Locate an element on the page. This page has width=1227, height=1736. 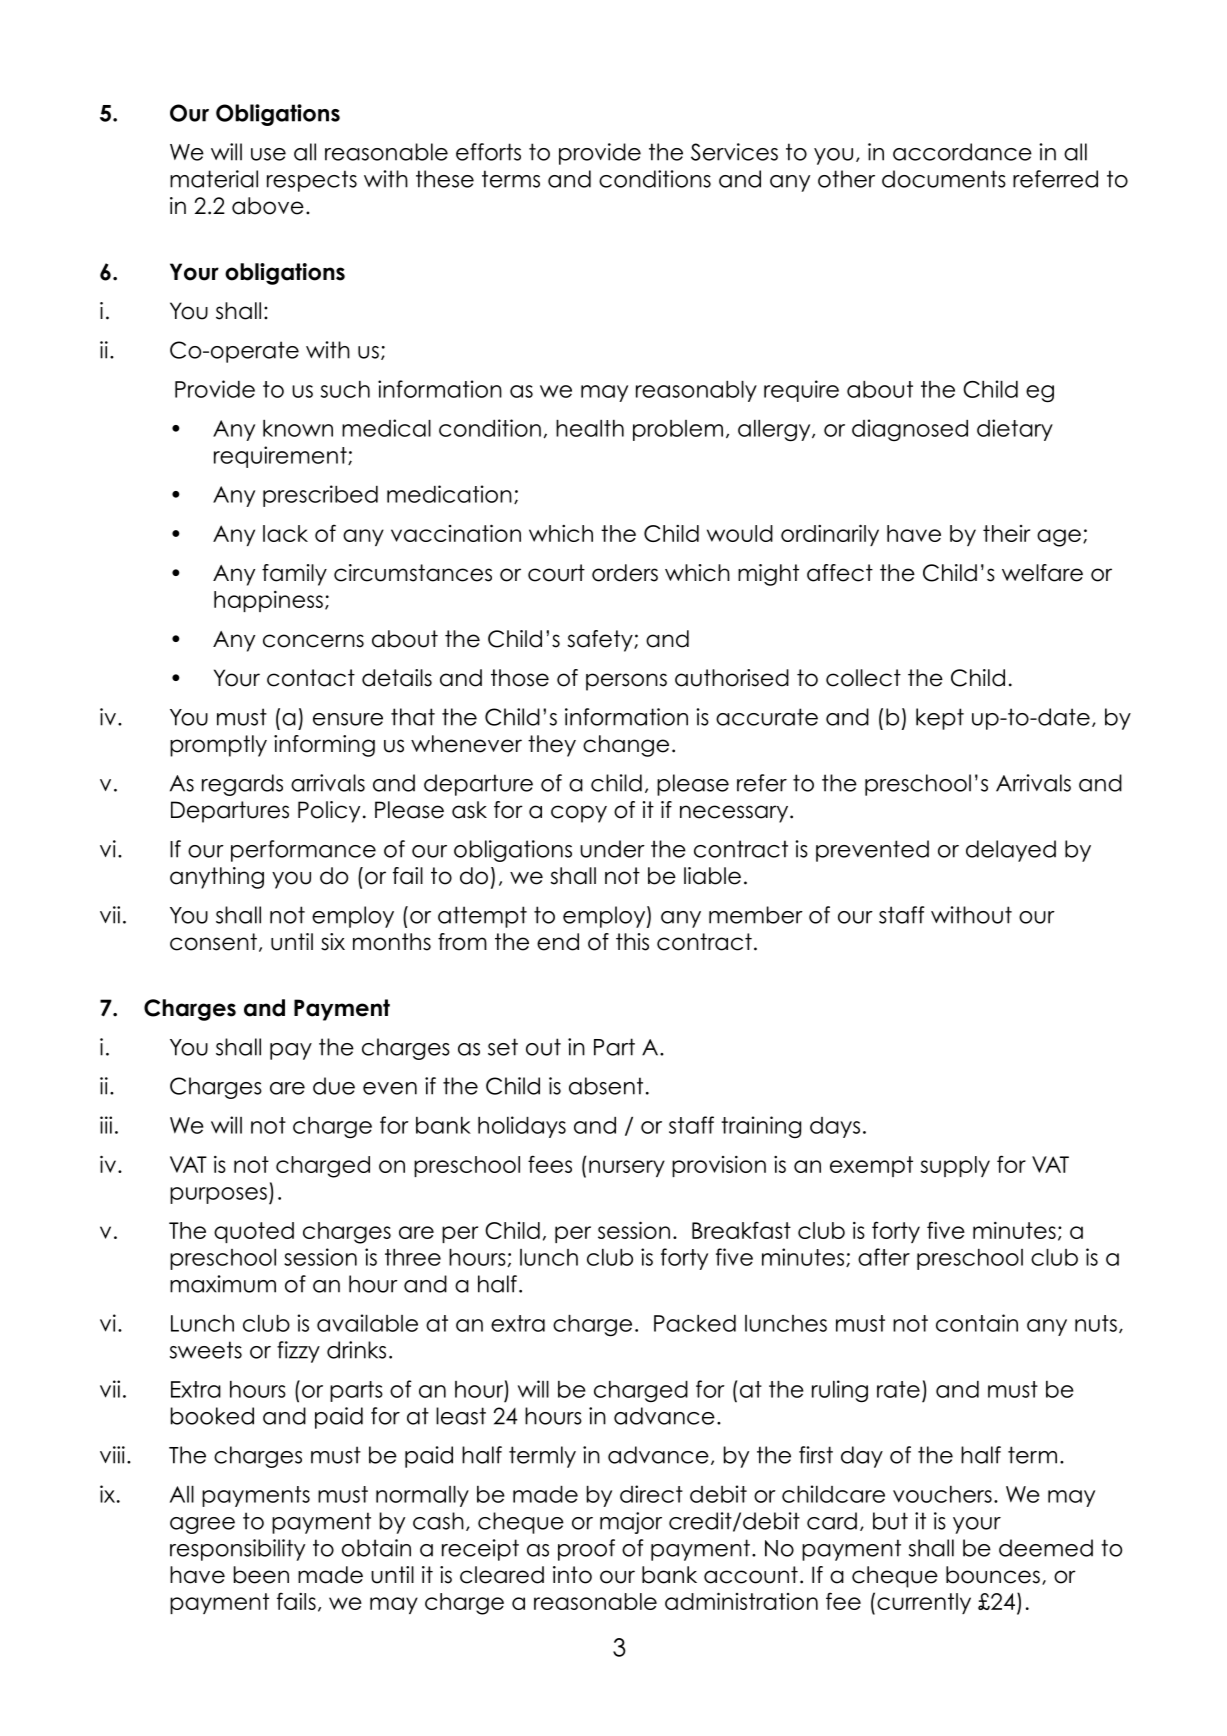
efforts is located at coordinates (488, 152).
